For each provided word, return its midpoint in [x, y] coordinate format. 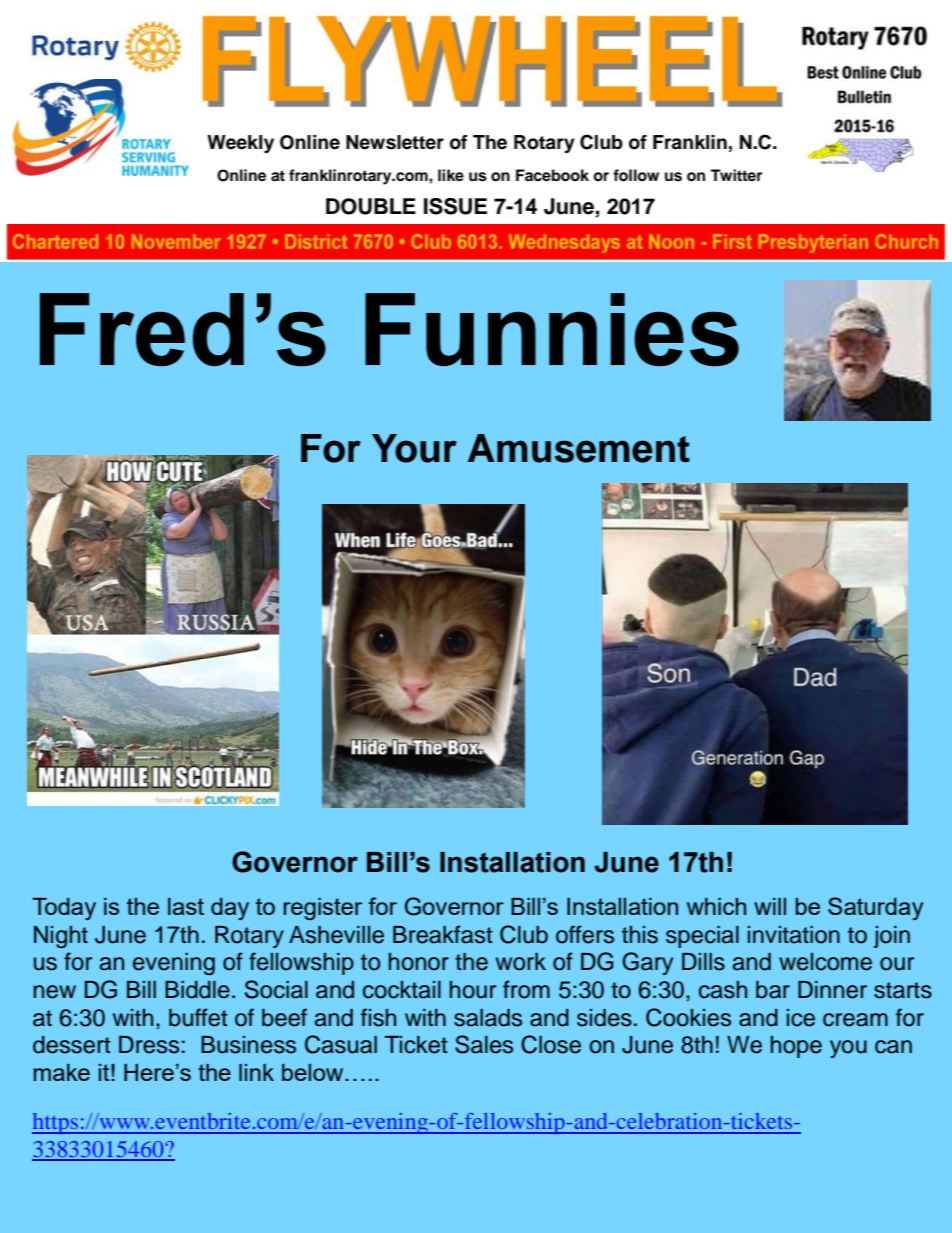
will [770, 906]
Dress [149, 1045]
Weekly [240, 144]
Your [414, 448]
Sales [484, 1044]
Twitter [736, 175]
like [451, 175]
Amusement [579, 448]
